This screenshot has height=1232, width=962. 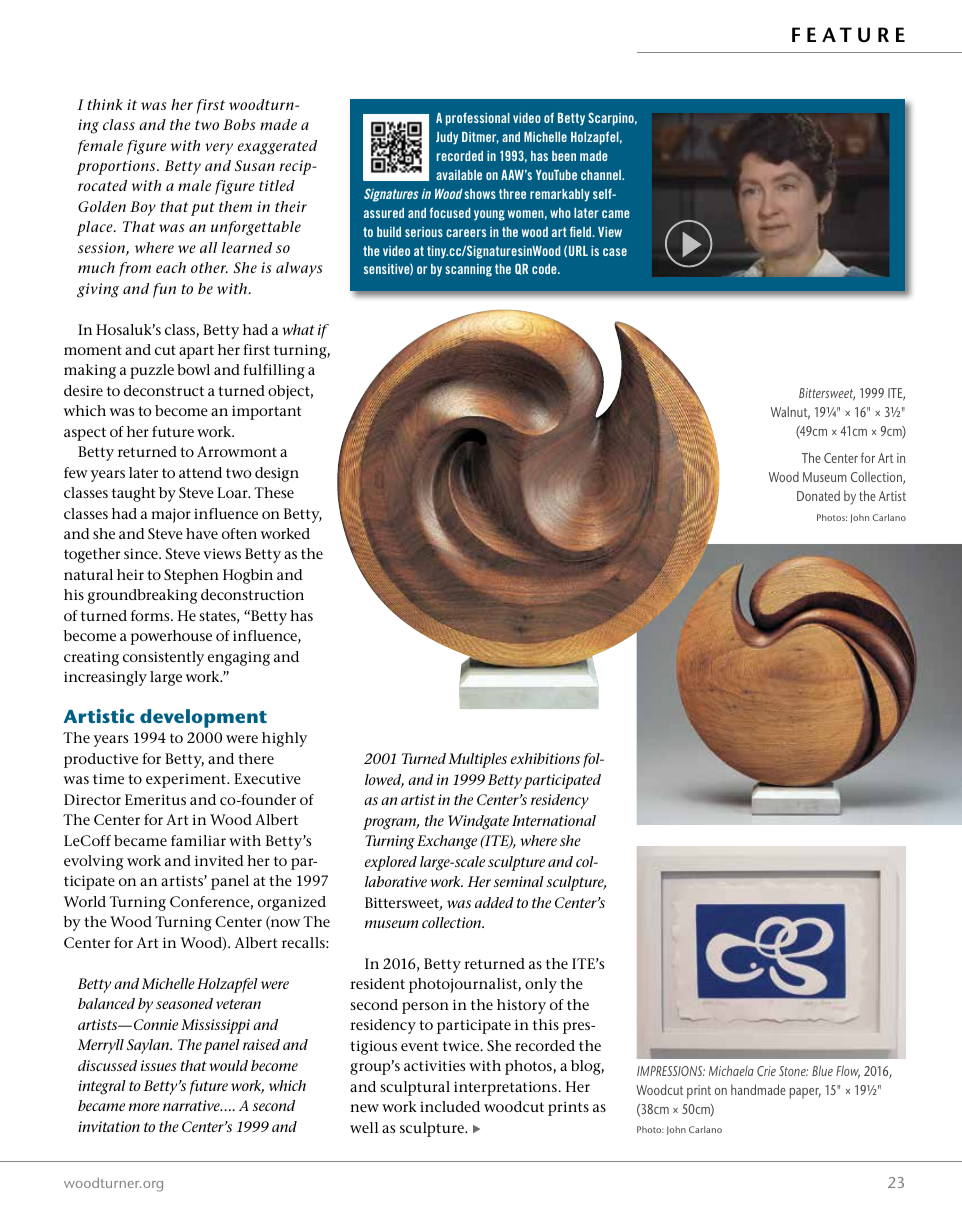 I want to click on channel, so click(x=602, y=175).
